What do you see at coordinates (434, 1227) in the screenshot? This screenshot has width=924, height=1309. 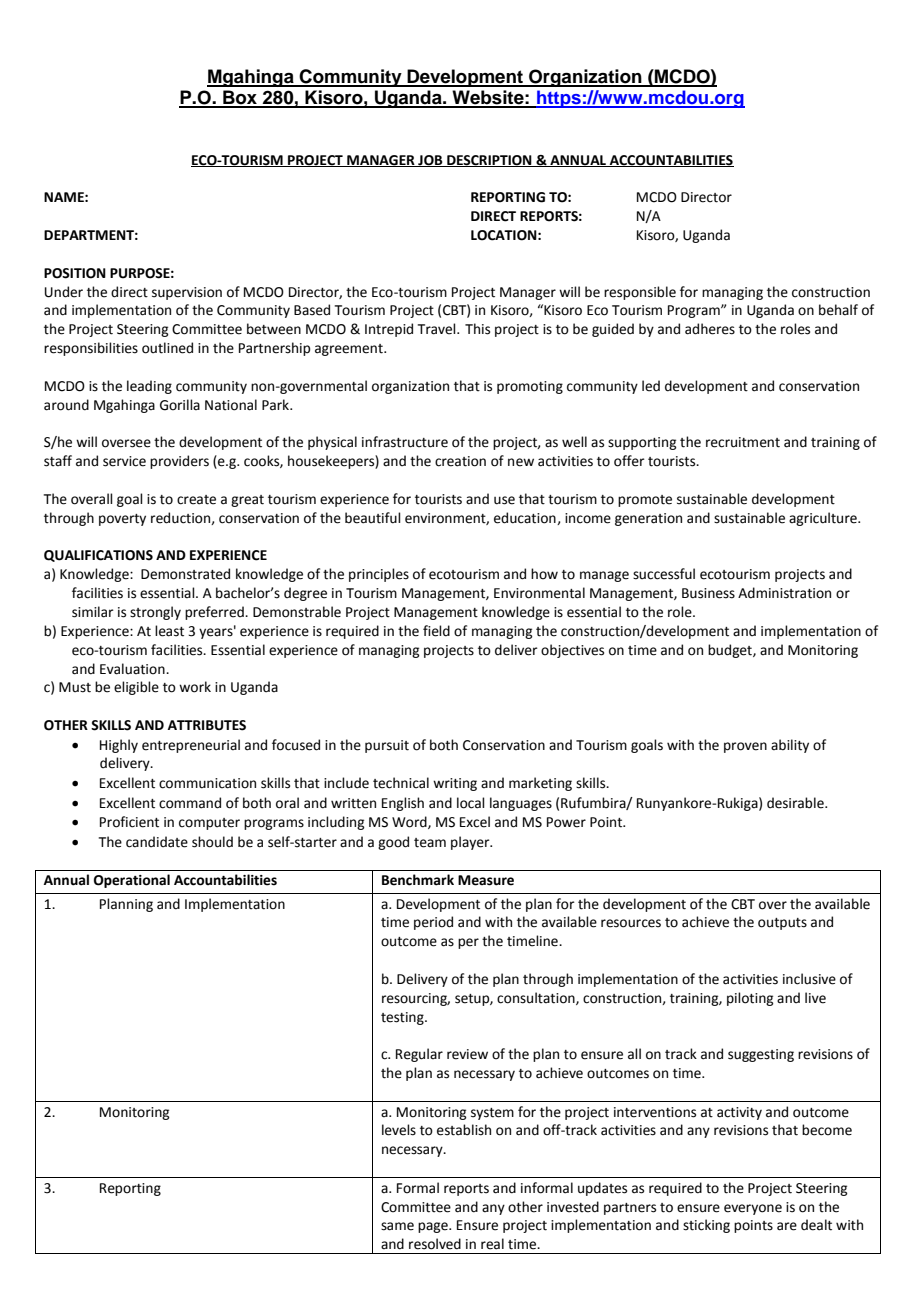 I see `page` at bounding box center [434, 1227].
